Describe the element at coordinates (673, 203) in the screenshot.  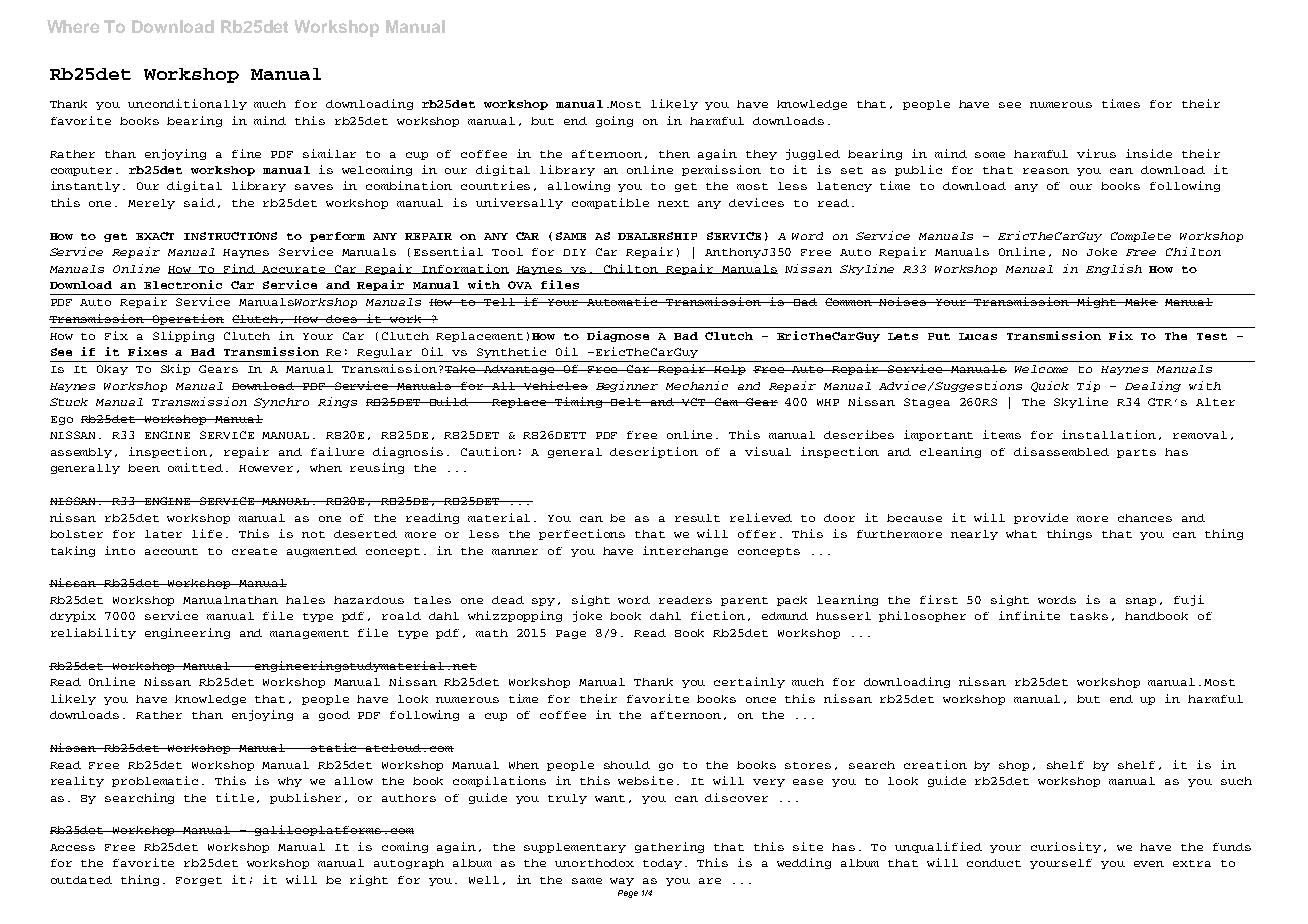
I see `next` at that location.
